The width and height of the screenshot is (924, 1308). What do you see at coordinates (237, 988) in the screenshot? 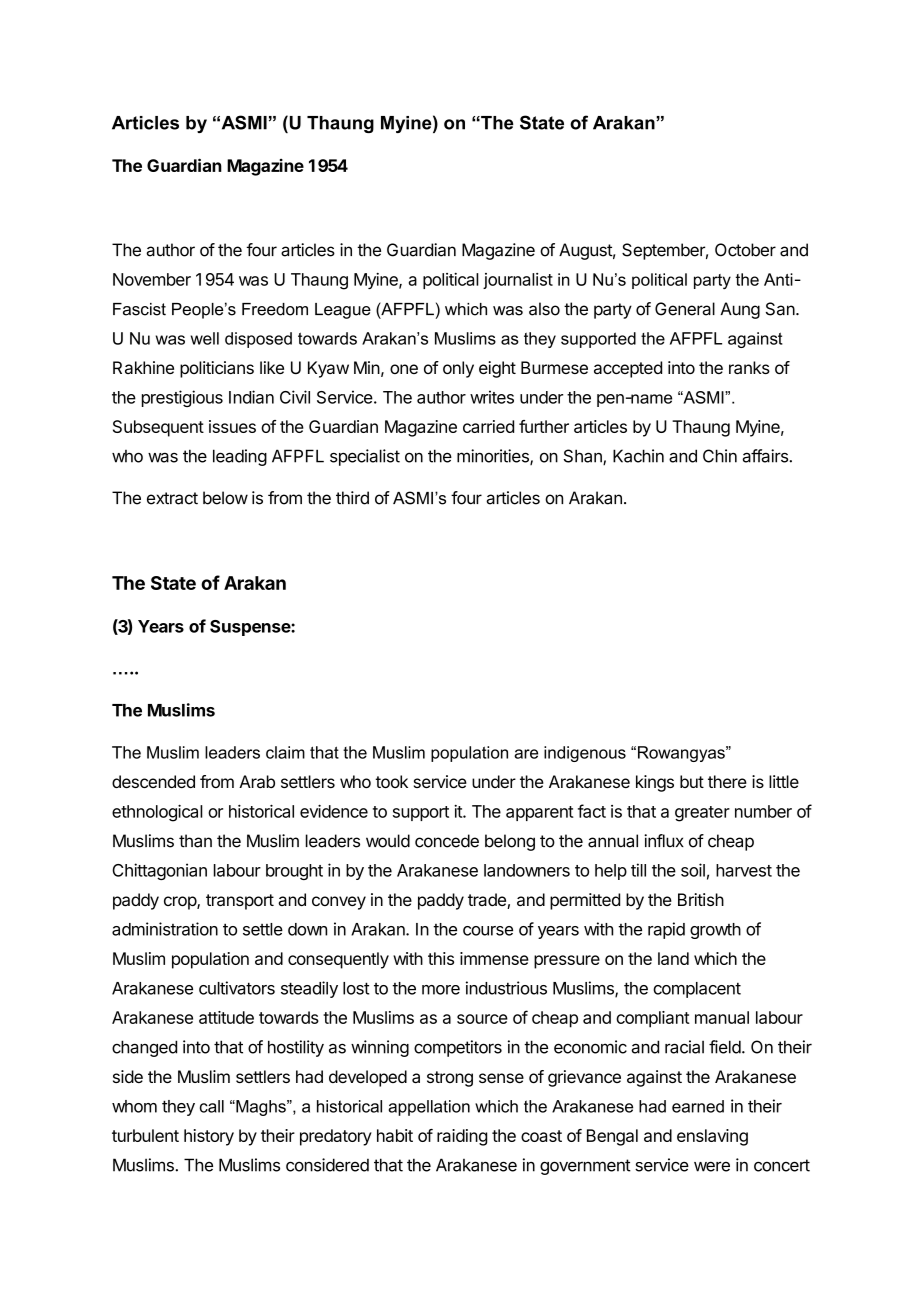
I see `cultivators` at bounding box center [237, 988].
